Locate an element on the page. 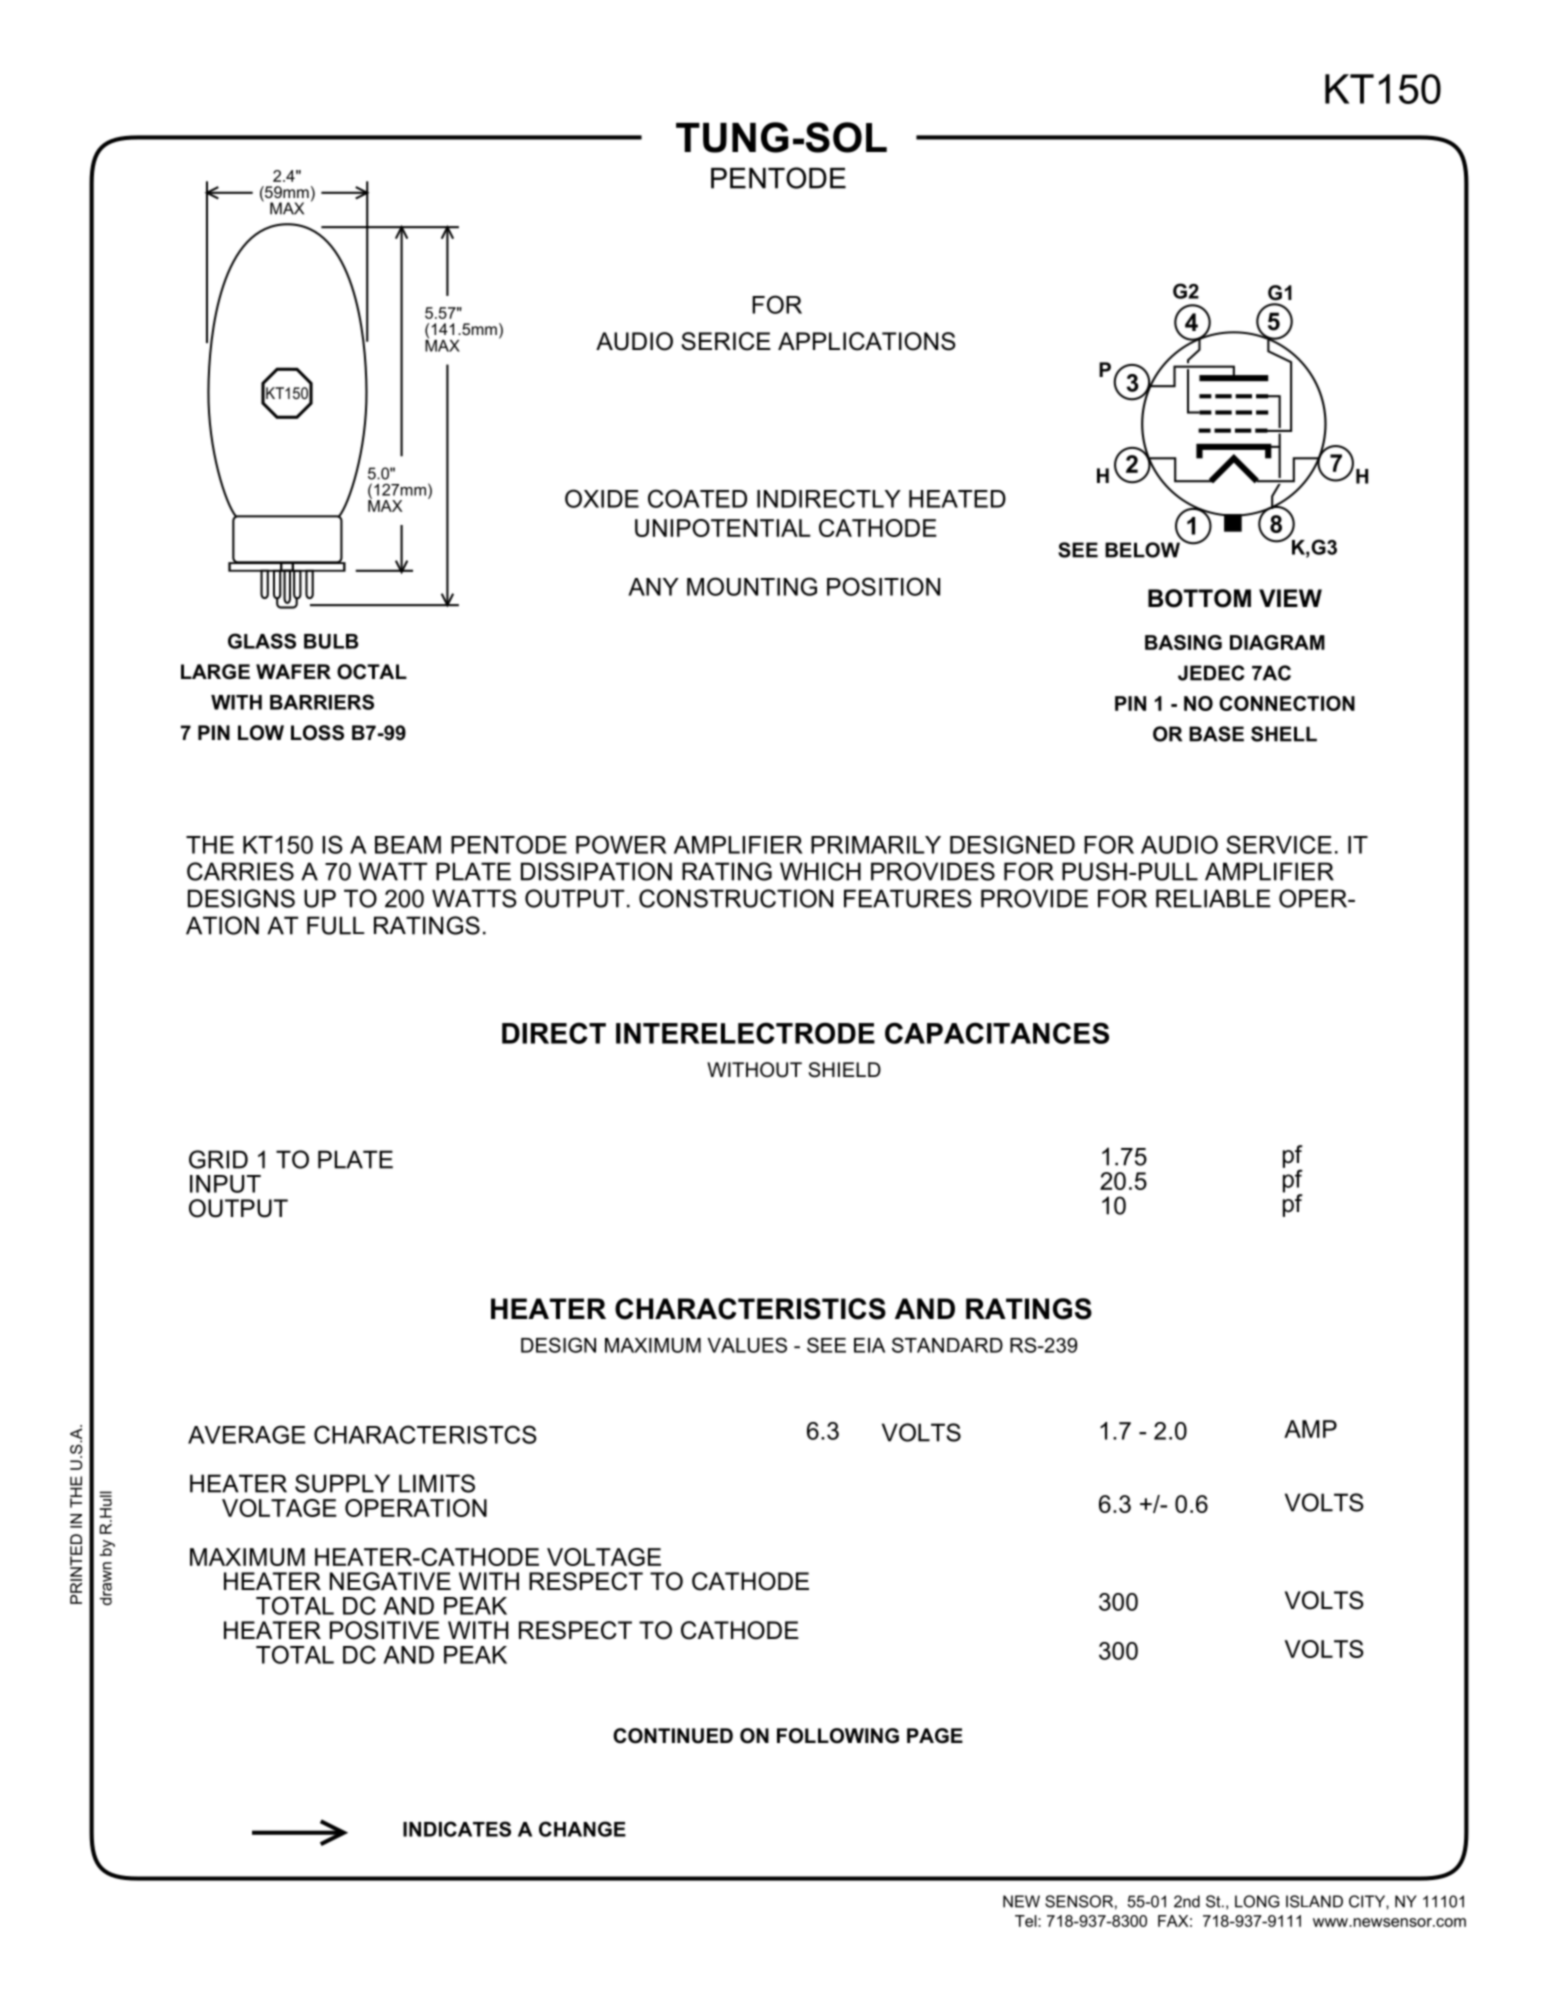  BELOW is located at coordinates (1142, 550).
